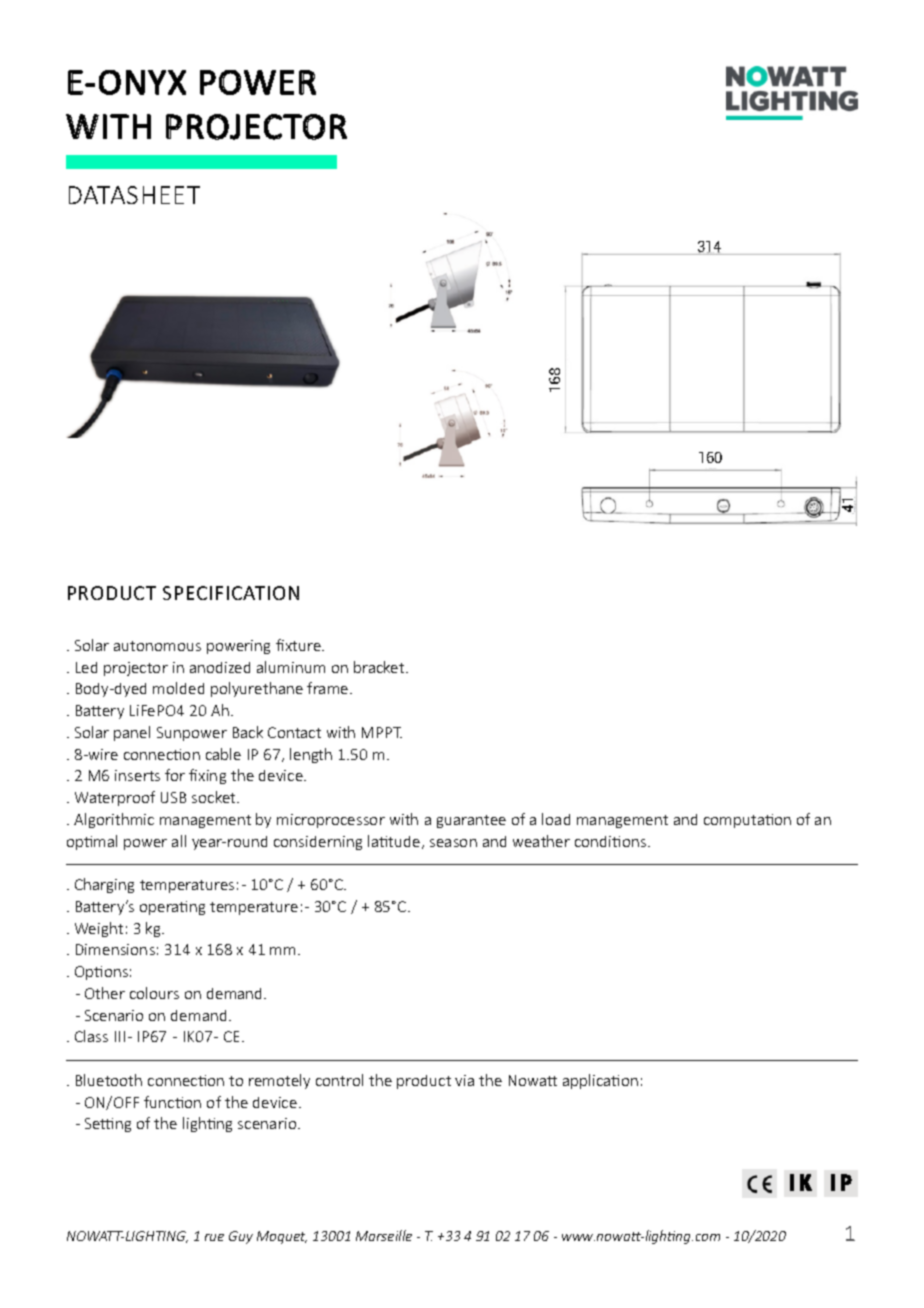  Describe the element at coordinates (231, 593) in the screenshot. I see `SPECIFICATION` at that location.
